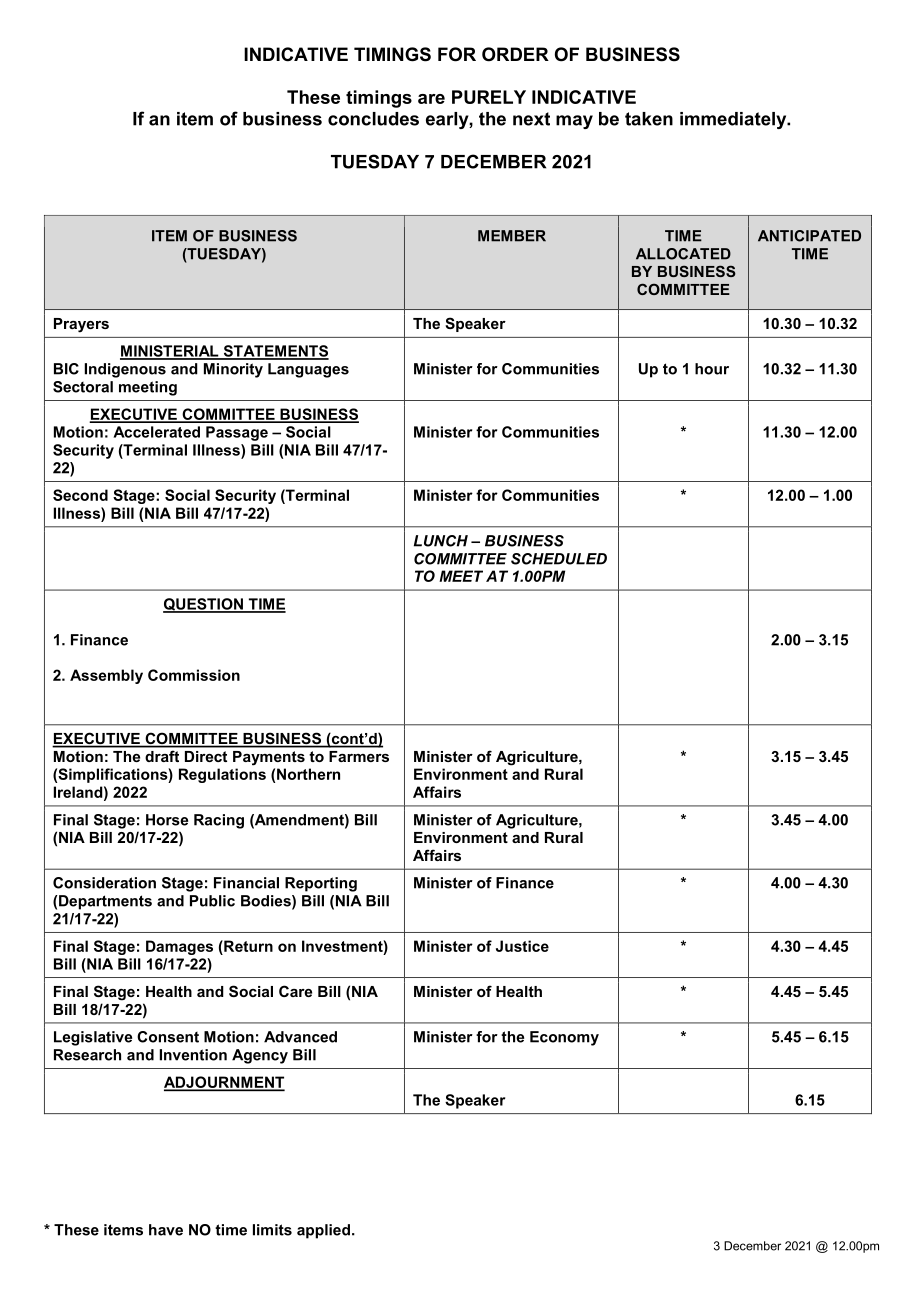 This image has height=1308, width=924. What do you see at coordinates (156, 432) in the image?
I see `Accelerated` at bounding box center [156, 432].
